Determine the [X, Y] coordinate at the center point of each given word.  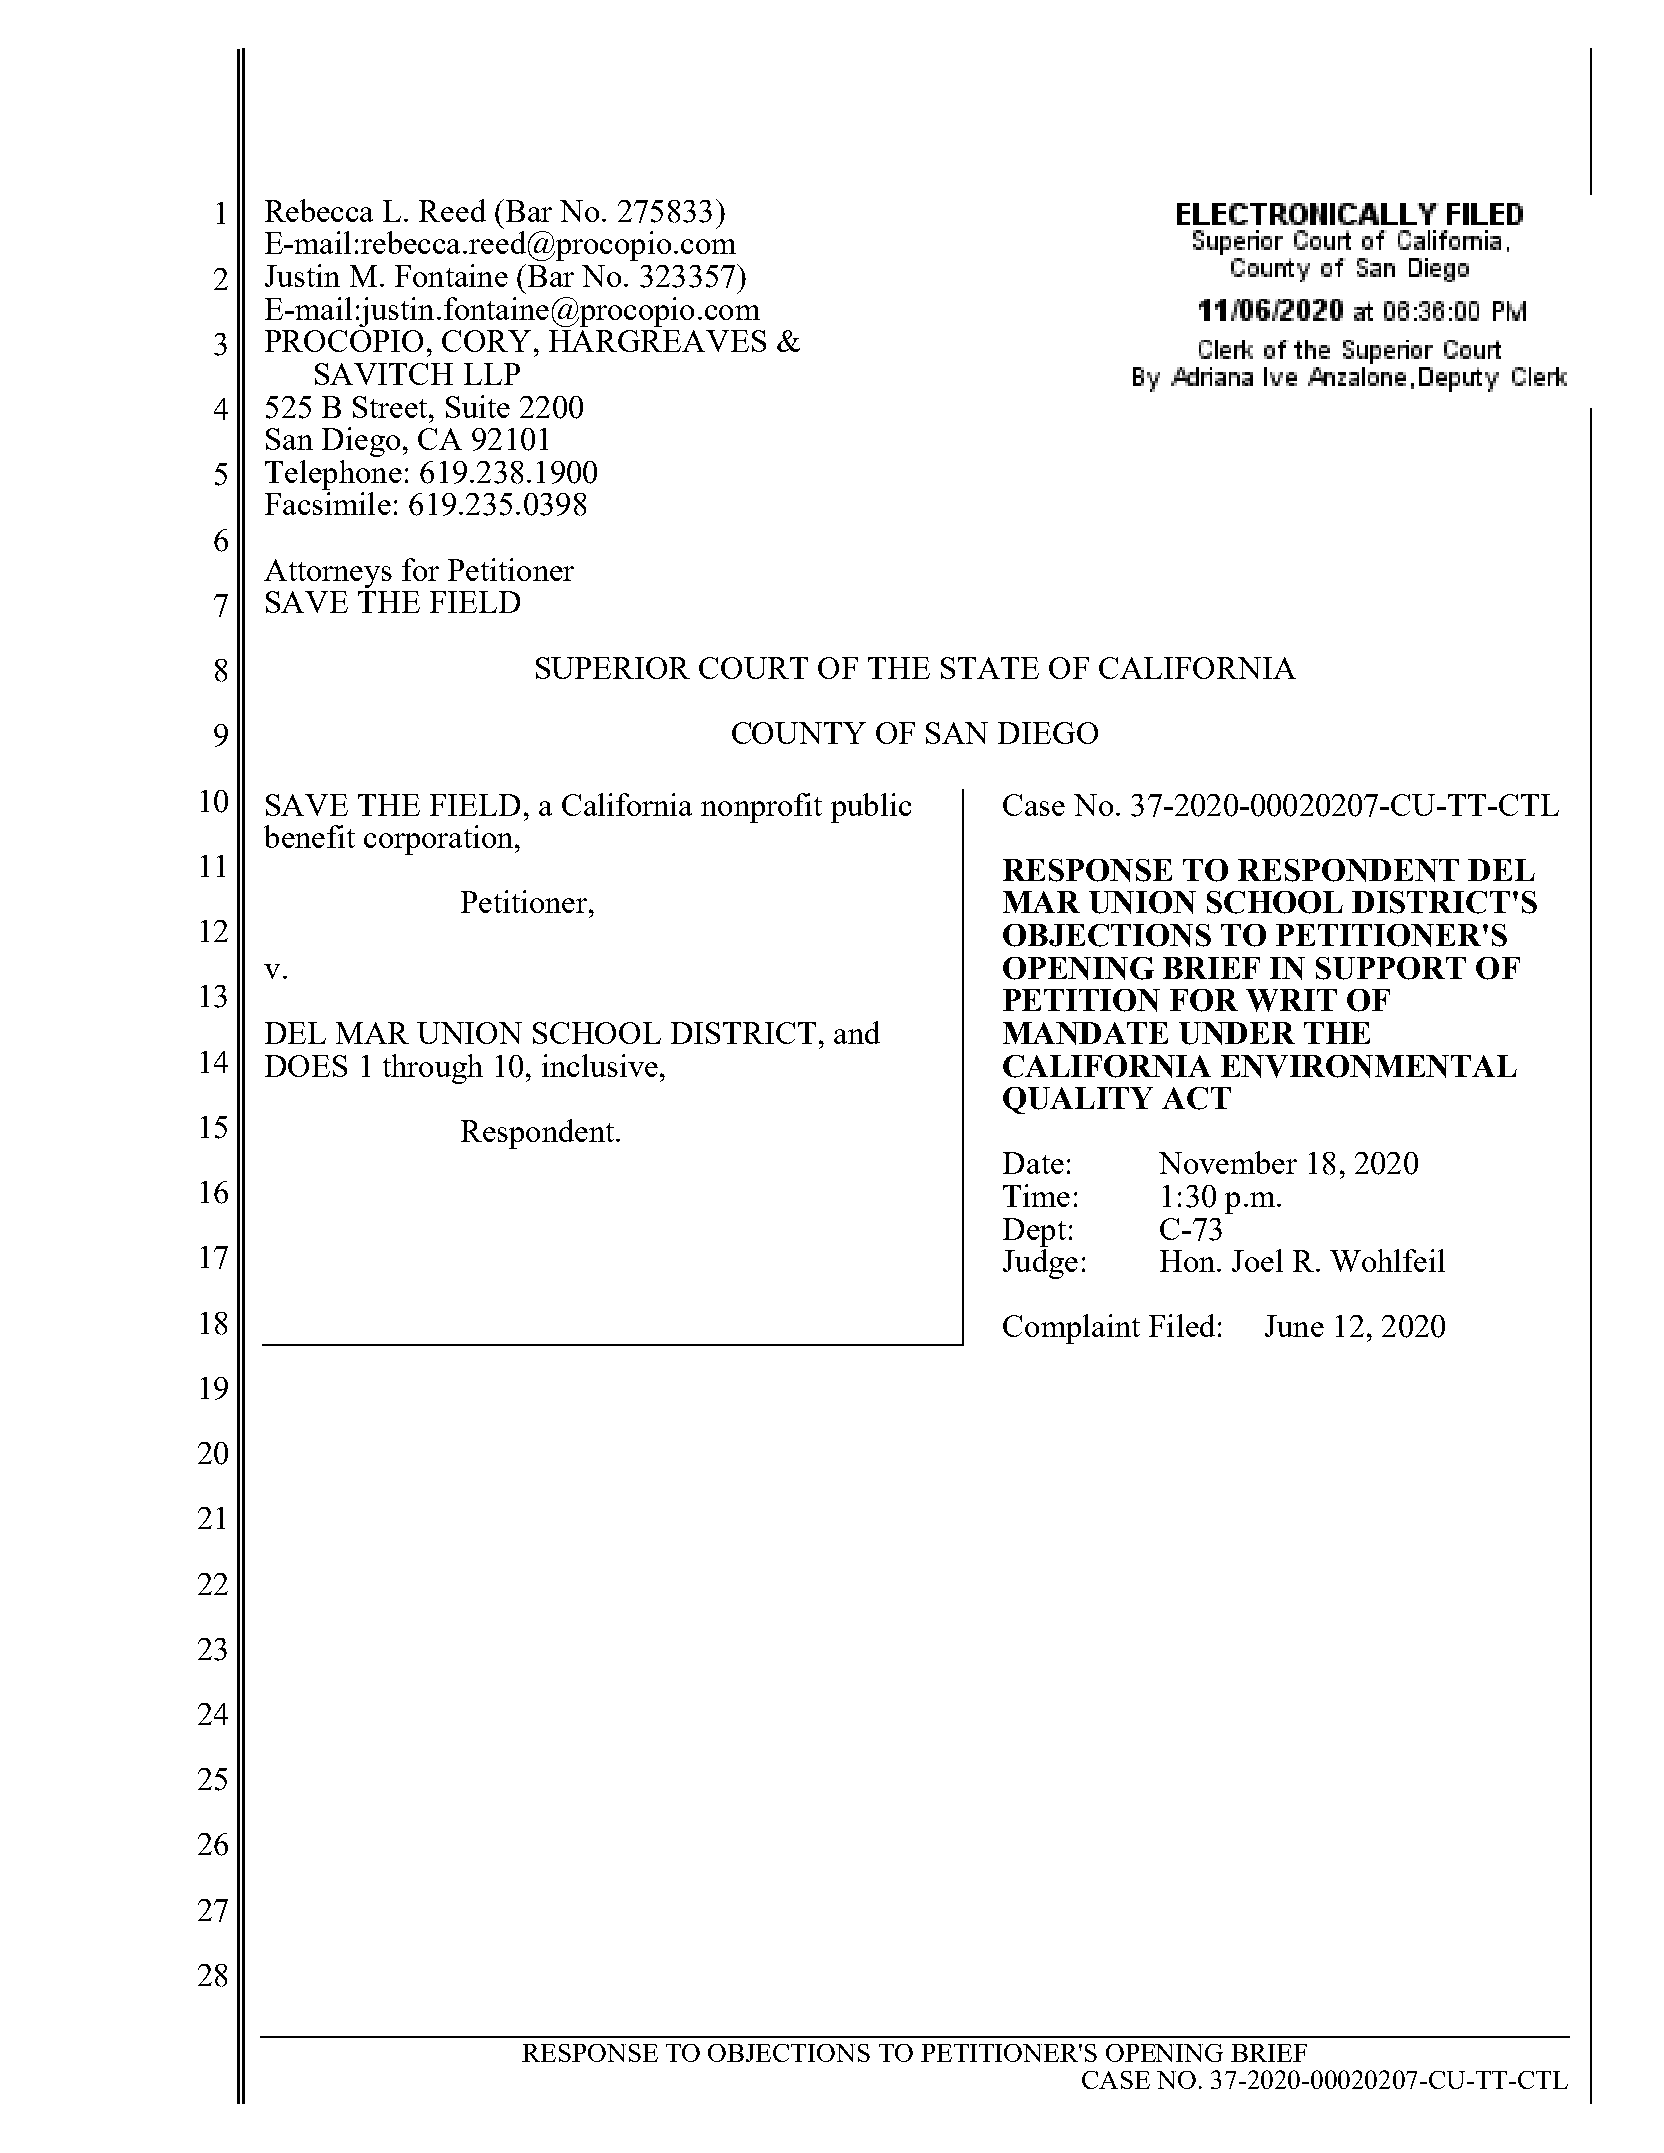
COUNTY [799, 733]
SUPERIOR [613, 668]
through [433, 1069]
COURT [753, 668]
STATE [990, 668]
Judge [1040, 1264]
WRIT [1291, 1000]
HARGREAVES [657, 341]
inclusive [600, 1065]
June [1294, 1326]
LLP [492, 374]
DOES [306, 1066]
